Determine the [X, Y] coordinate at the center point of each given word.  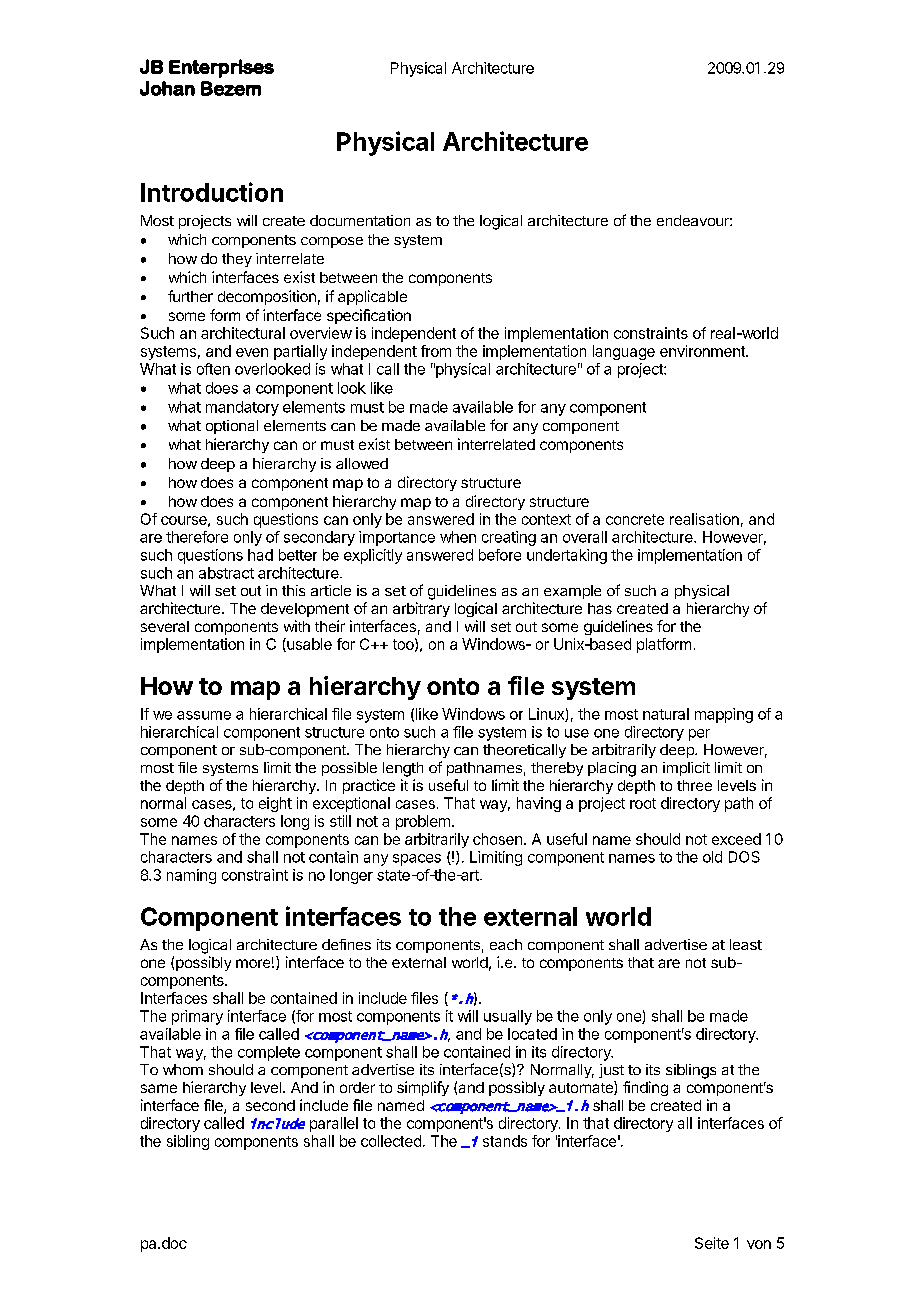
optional [232, 427]
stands [505, 1141]
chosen [497, 839]
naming [191, 876]
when [458, 537]
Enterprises [221, 68]
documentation [360, 220]
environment [703, 351]
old [712, 857]
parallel [334, 1124]
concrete [635, 519]
